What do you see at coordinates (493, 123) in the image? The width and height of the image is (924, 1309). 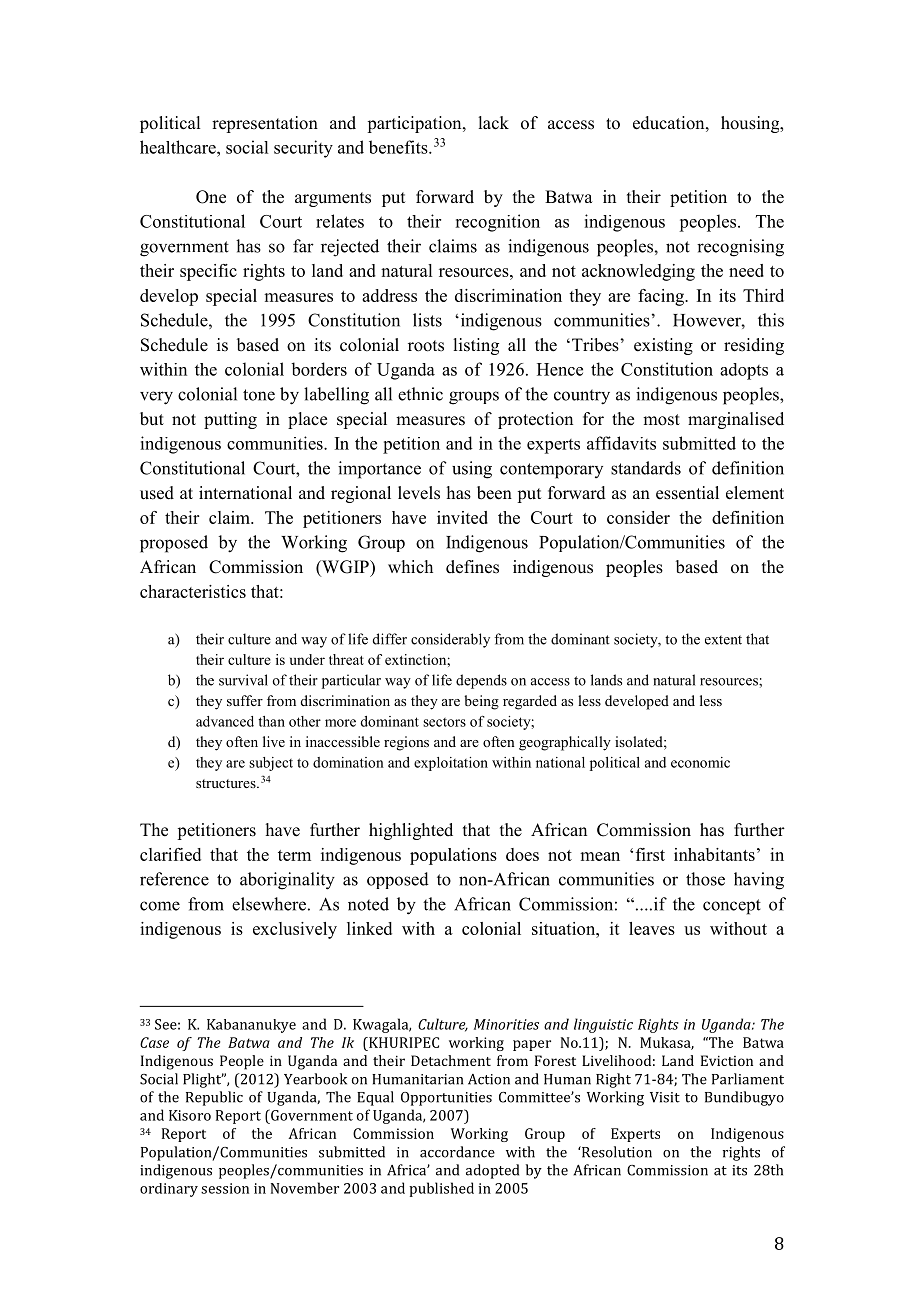 I see `lack` at bounding box center [493, 123].
